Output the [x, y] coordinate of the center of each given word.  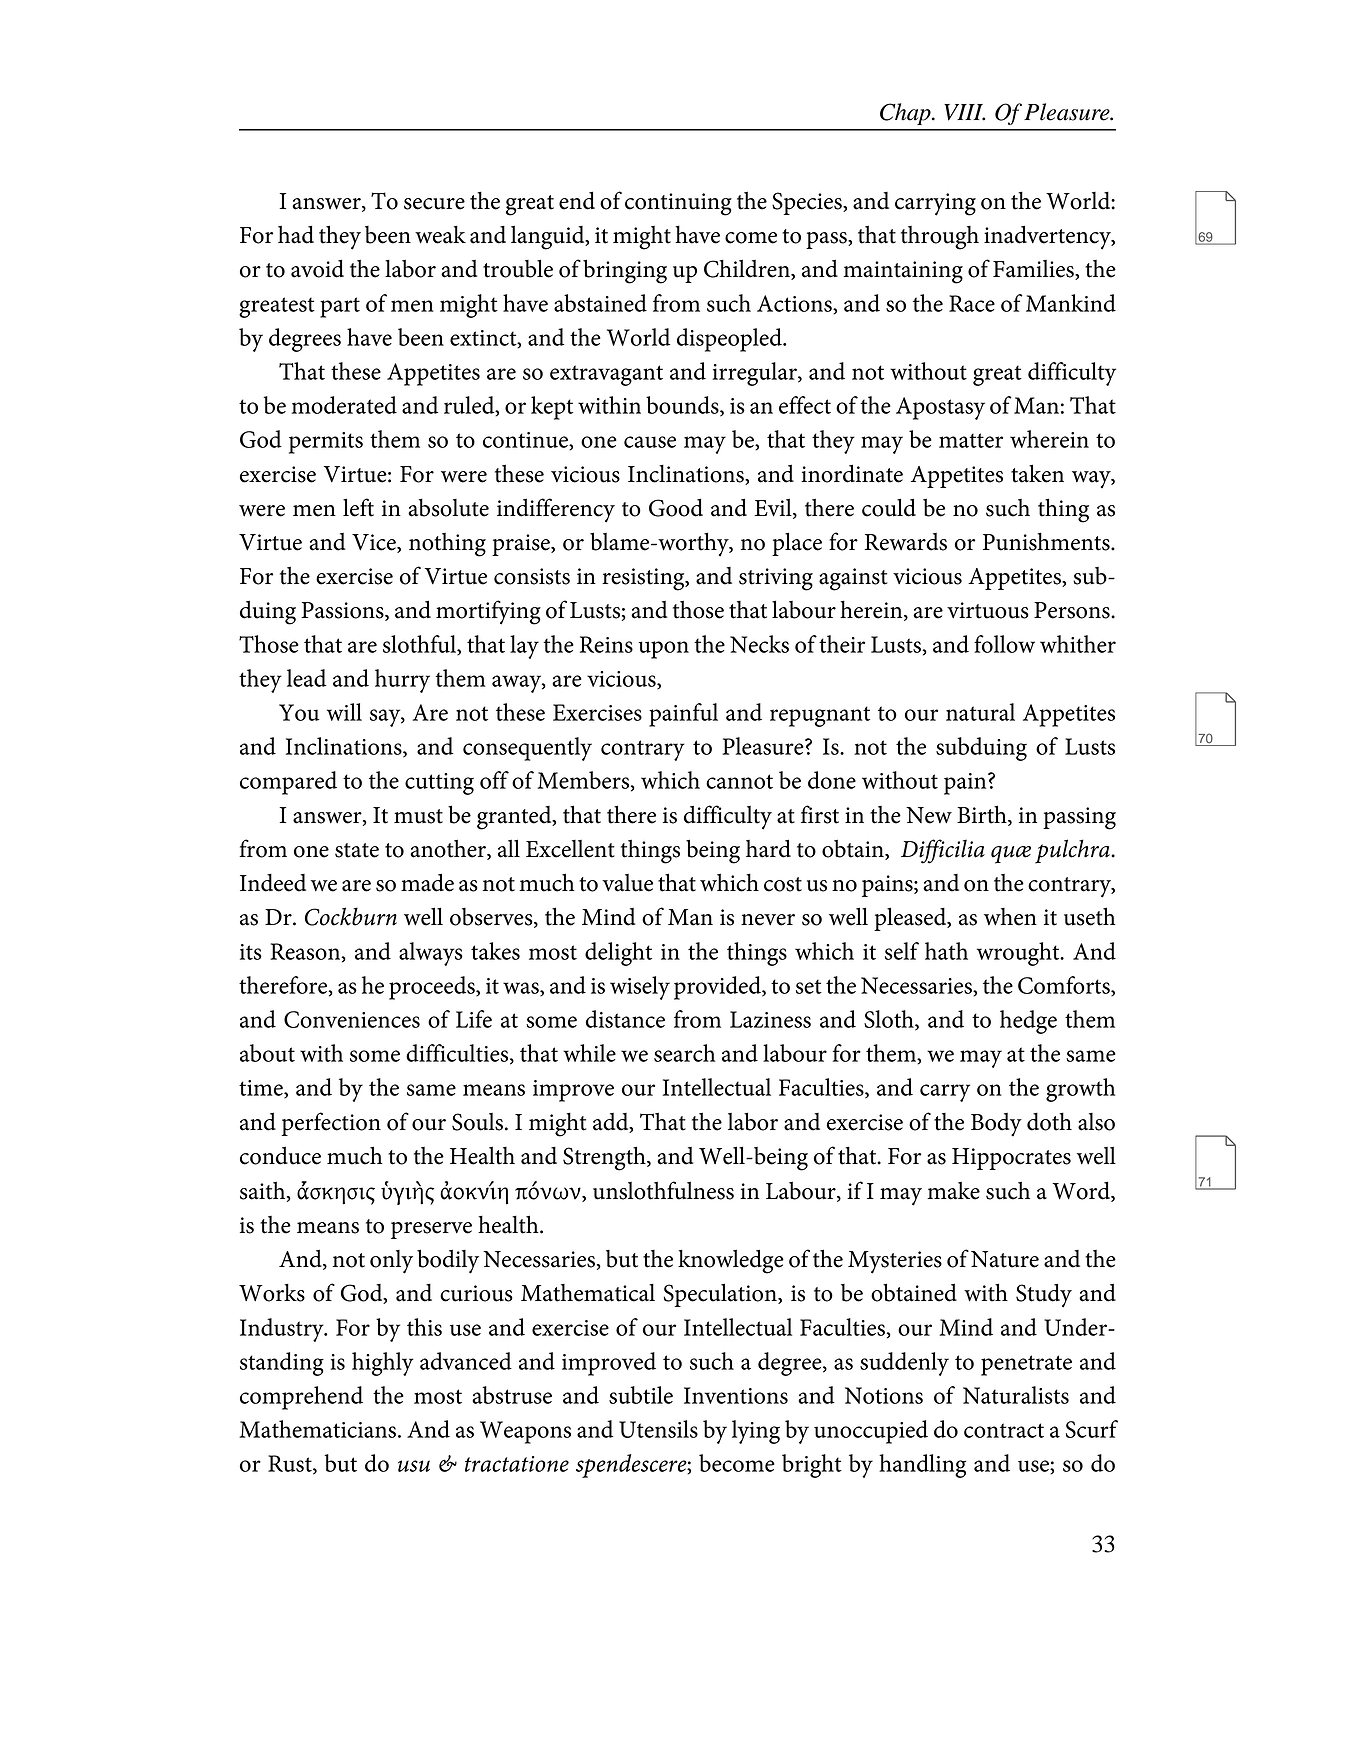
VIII [964, 112]
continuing [678, 204]
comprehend [301, 1398]
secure [434, 204]
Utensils [658, 1429]
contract [1004, 1430]
